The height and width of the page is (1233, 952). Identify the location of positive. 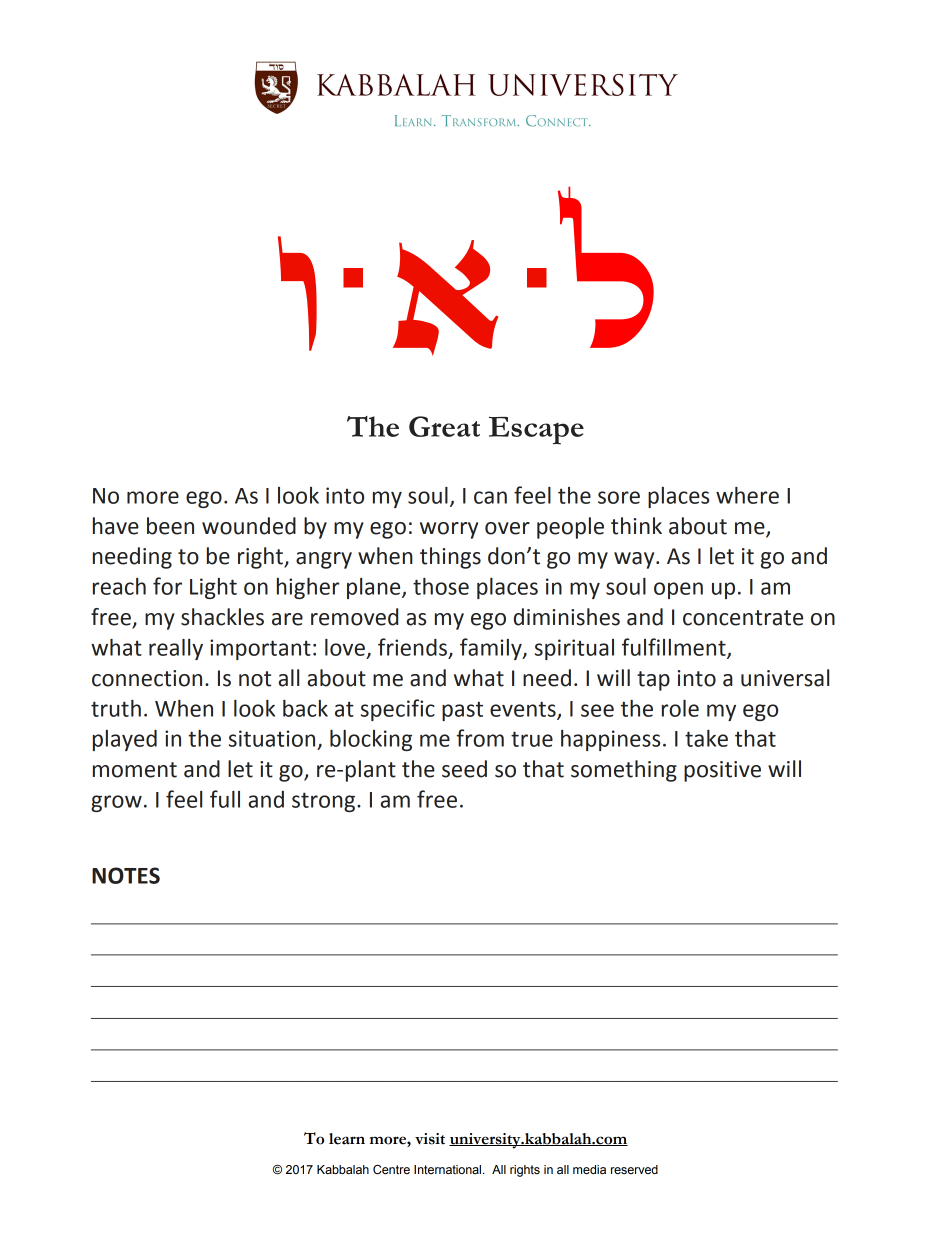
(722, 771).
